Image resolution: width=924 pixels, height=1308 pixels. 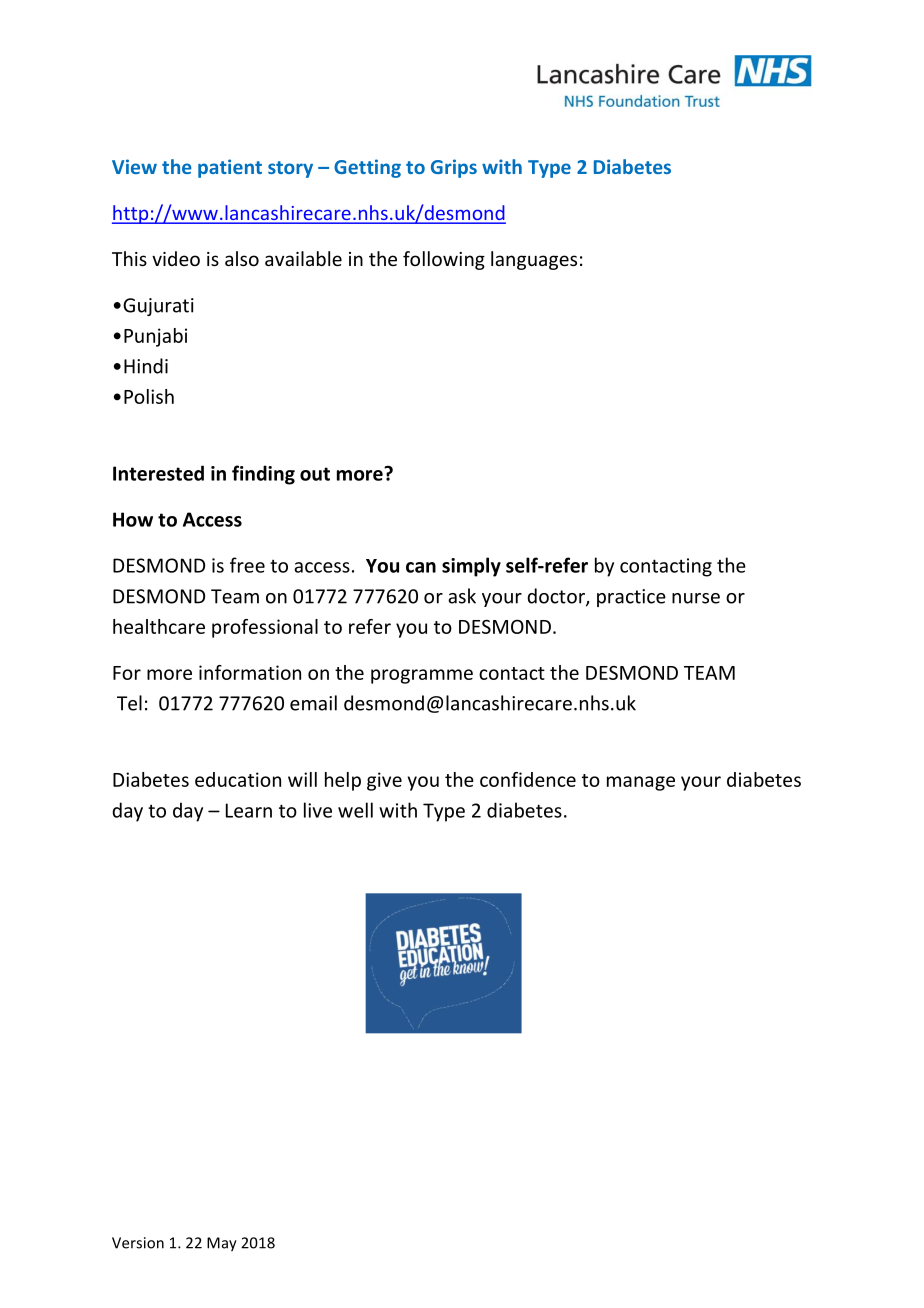 I want to click on May, so click(x=222, y=1244).
